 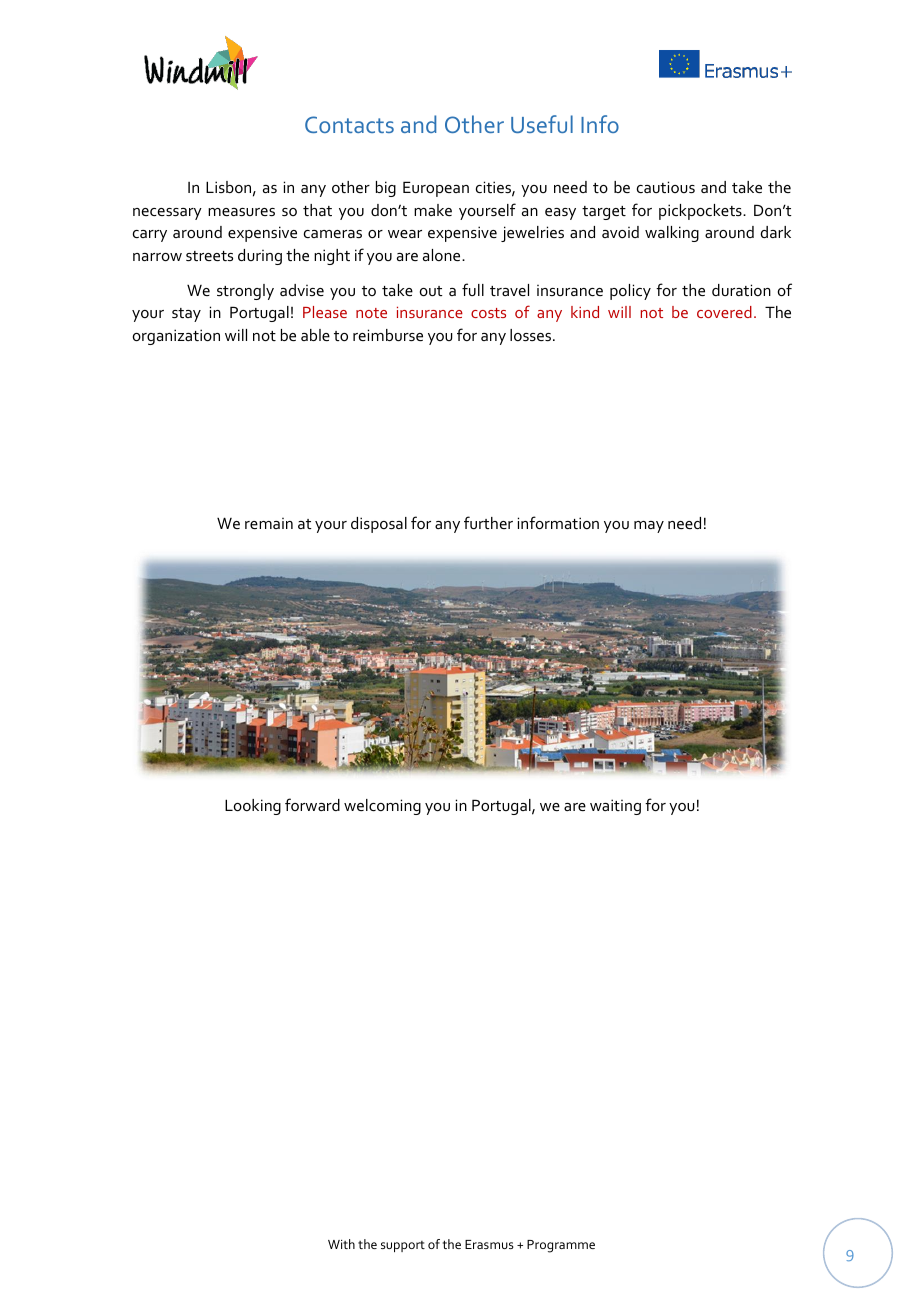 I want to click on waiting, so click(x=615, y=807).
